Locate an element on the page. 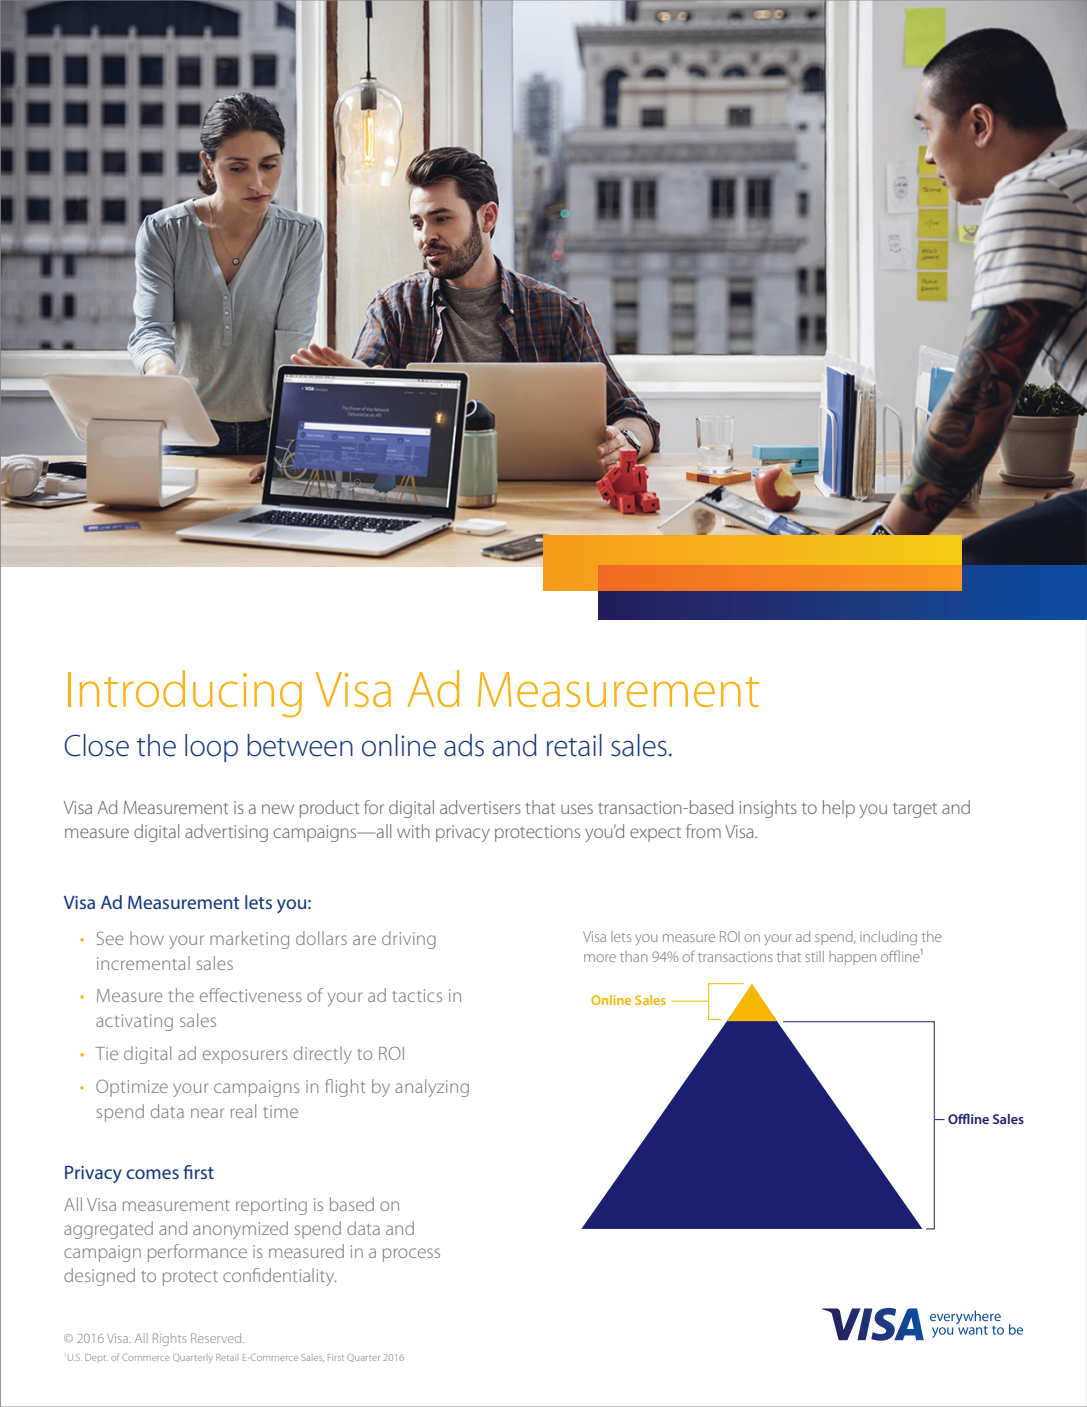 The height and width of the image is (1407, 1087). Introducing is located at coordinates (185, 694).
